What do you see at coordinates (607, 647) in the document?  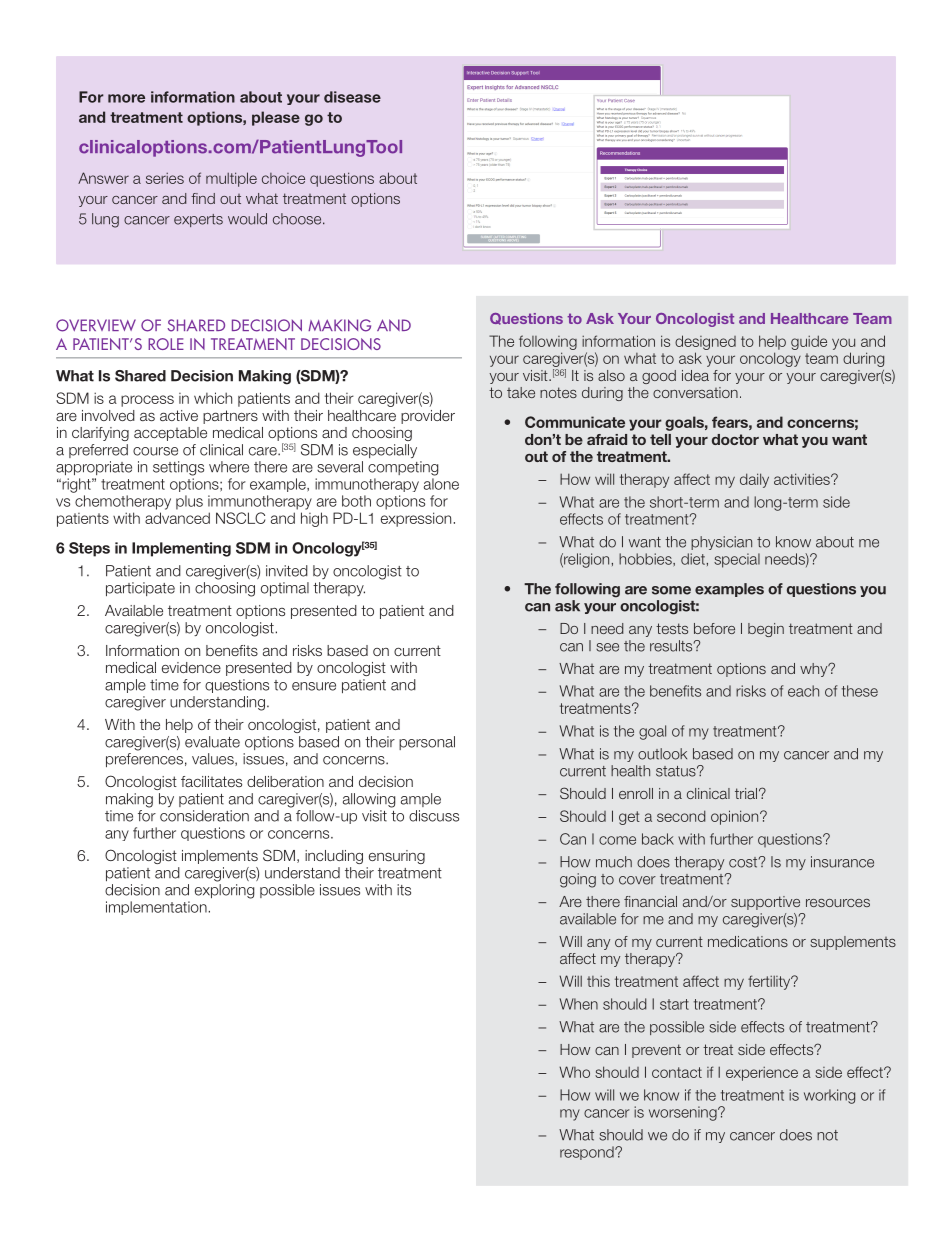 I see `see` at bounding box center [607, 647].
